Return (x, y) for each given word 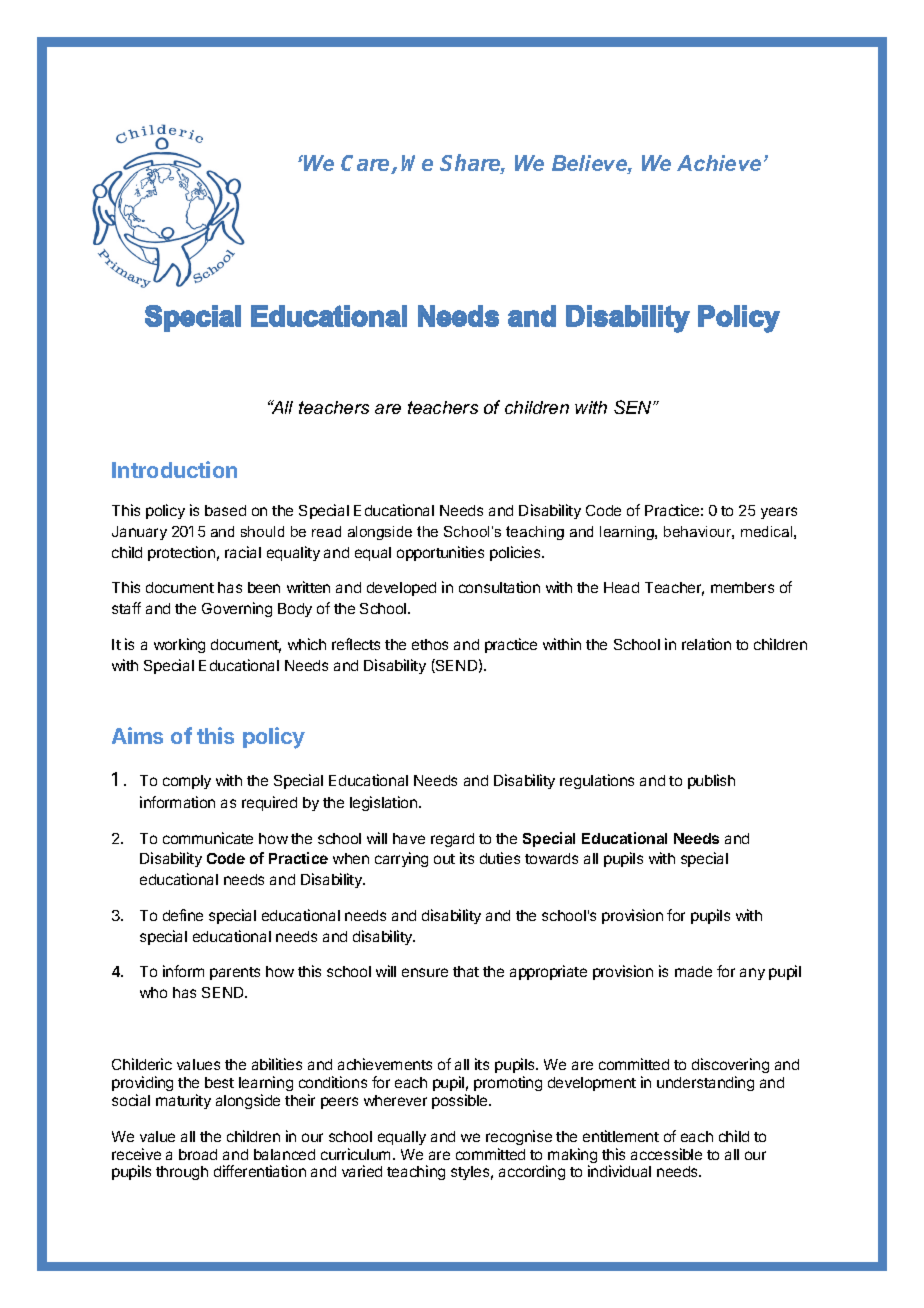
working (179, 645)
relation (706, 644)
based (225, 510)
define (183, 915)
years (779, 513)
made (693, 971)
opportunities (440, 553)
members (742, 587)
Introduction (174, 469)
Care (366, 164)
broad (198, 1154)
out (444, 859)
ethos (430, 644)
